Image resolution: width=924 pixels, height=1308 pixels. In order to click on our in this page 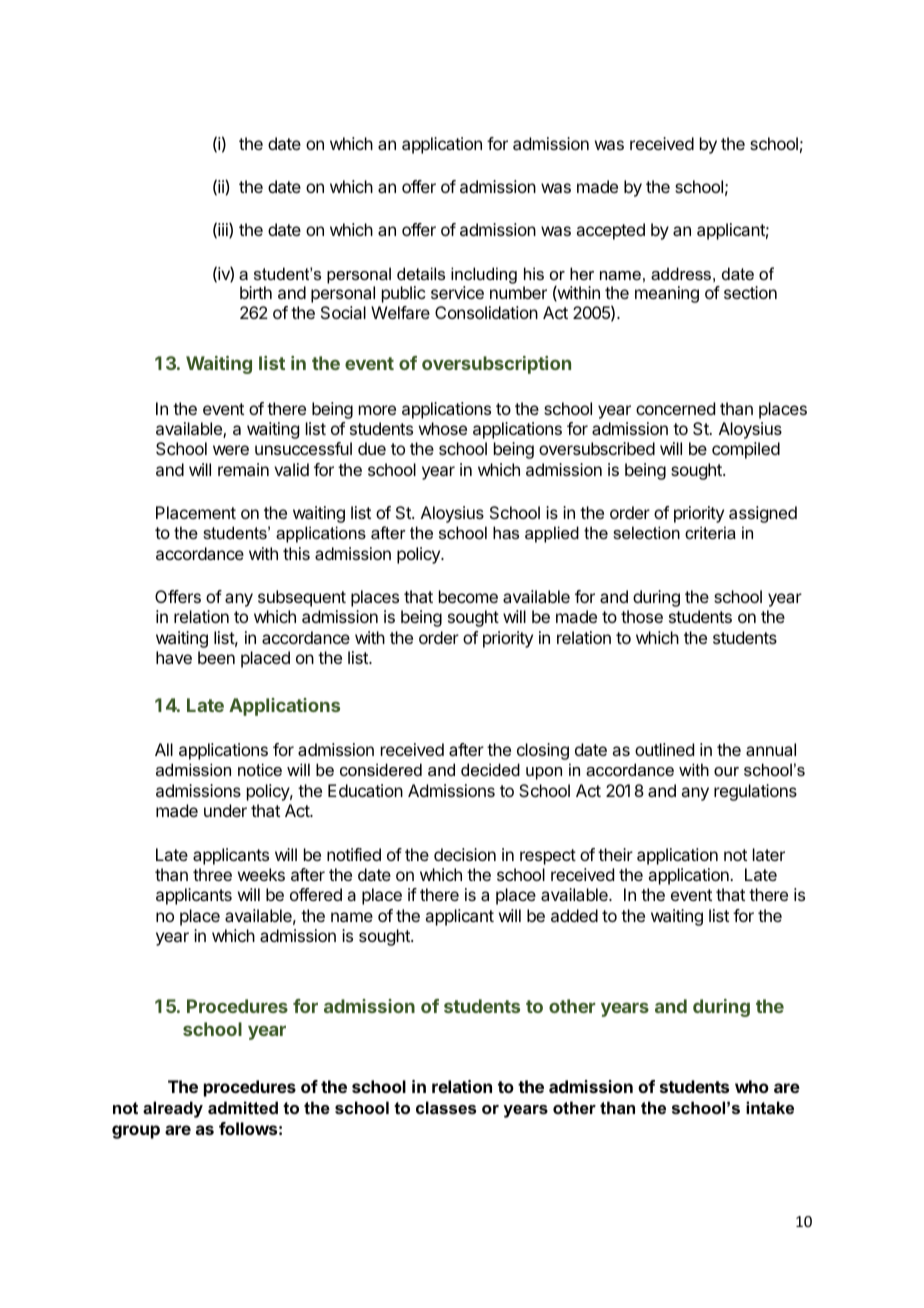, I will do `click(726, 771)`.
